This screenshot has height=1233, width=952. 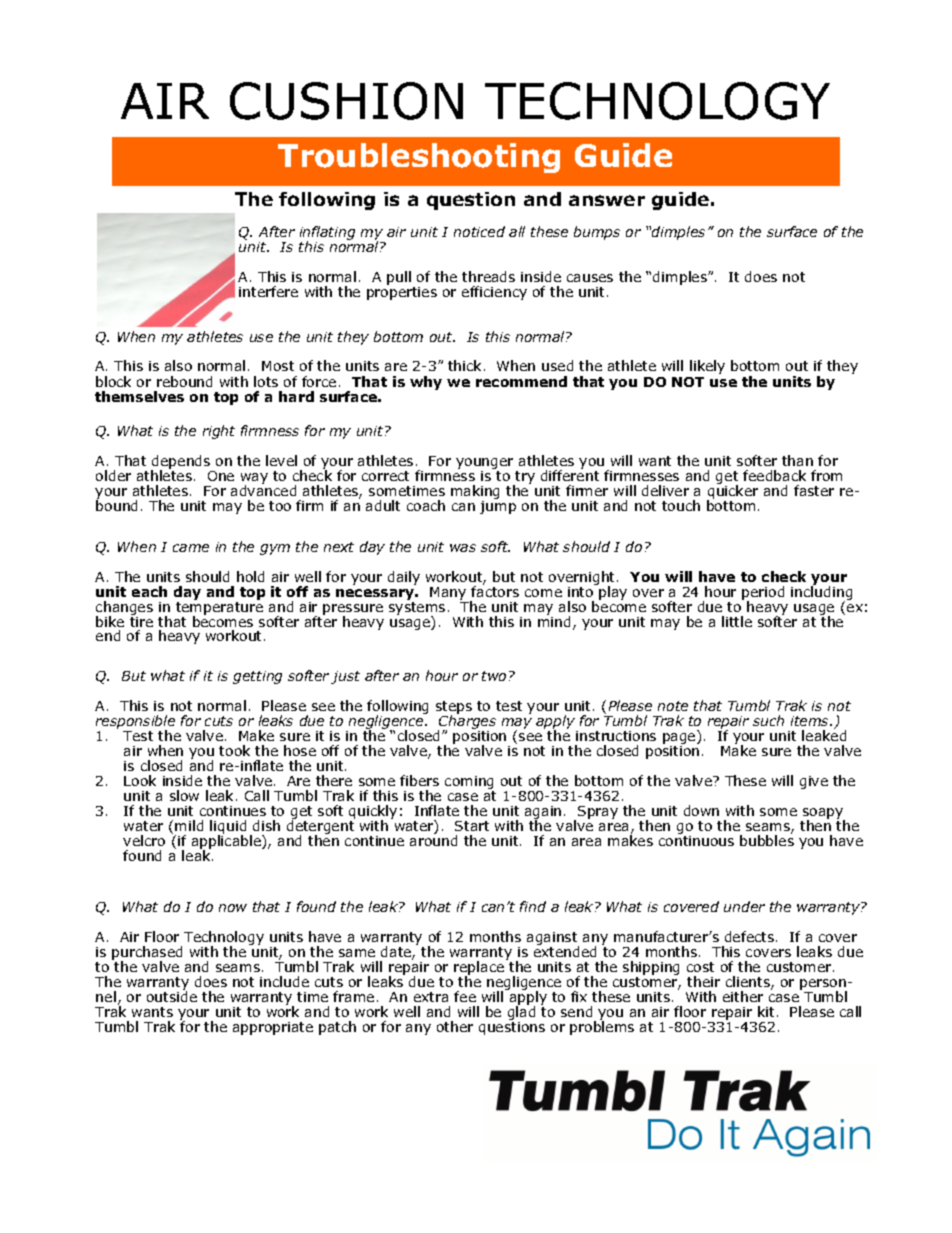 What do you see at coordinates (431, 997) in the screenshot?
I see `extra` at bounding box center [431, 997].
